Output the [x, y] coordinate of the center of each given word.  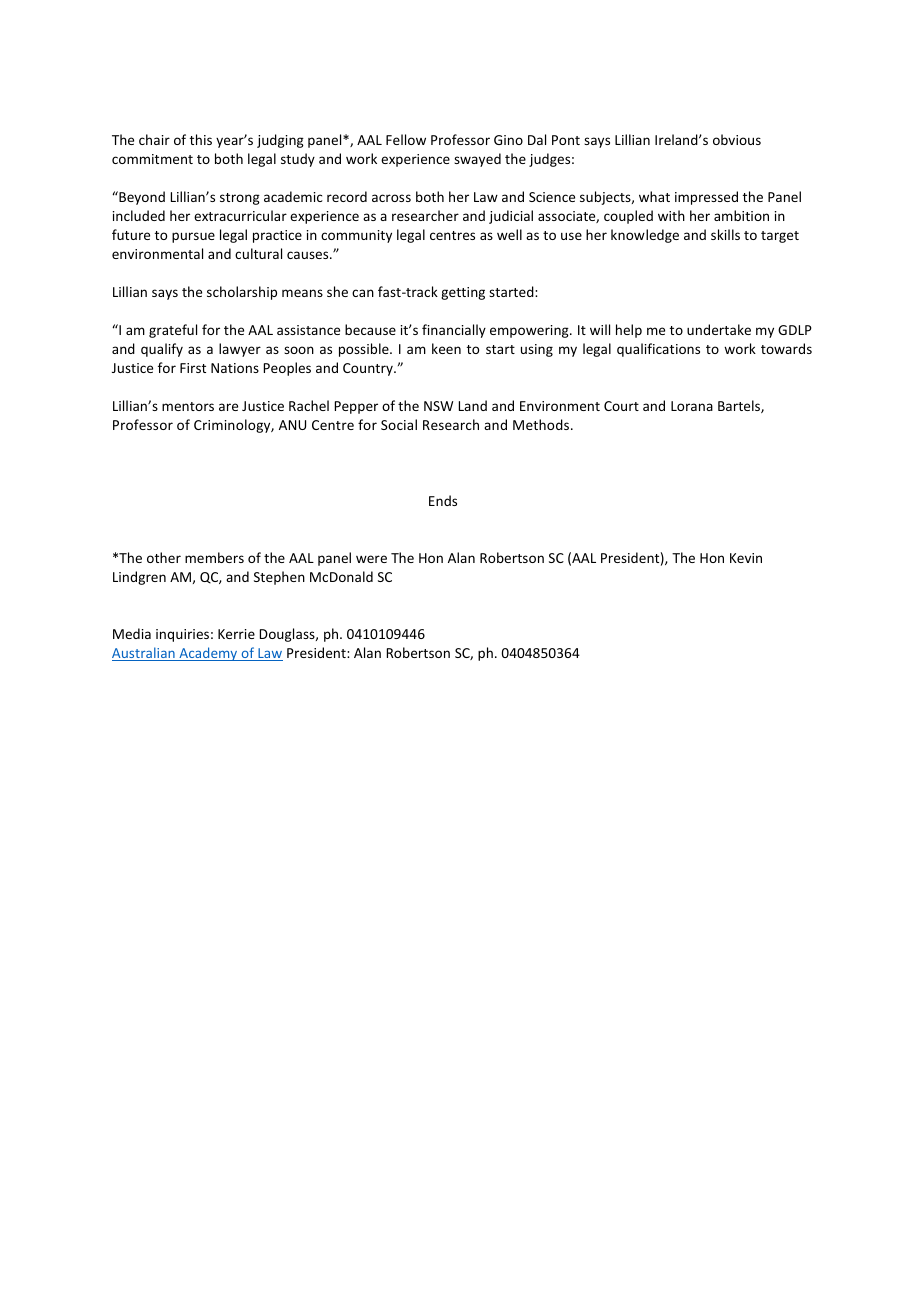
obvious [737, 139]
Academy [208, 654]
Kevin [746, 558]
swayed [477, 160]
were [371, 559]
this [201, 139]
